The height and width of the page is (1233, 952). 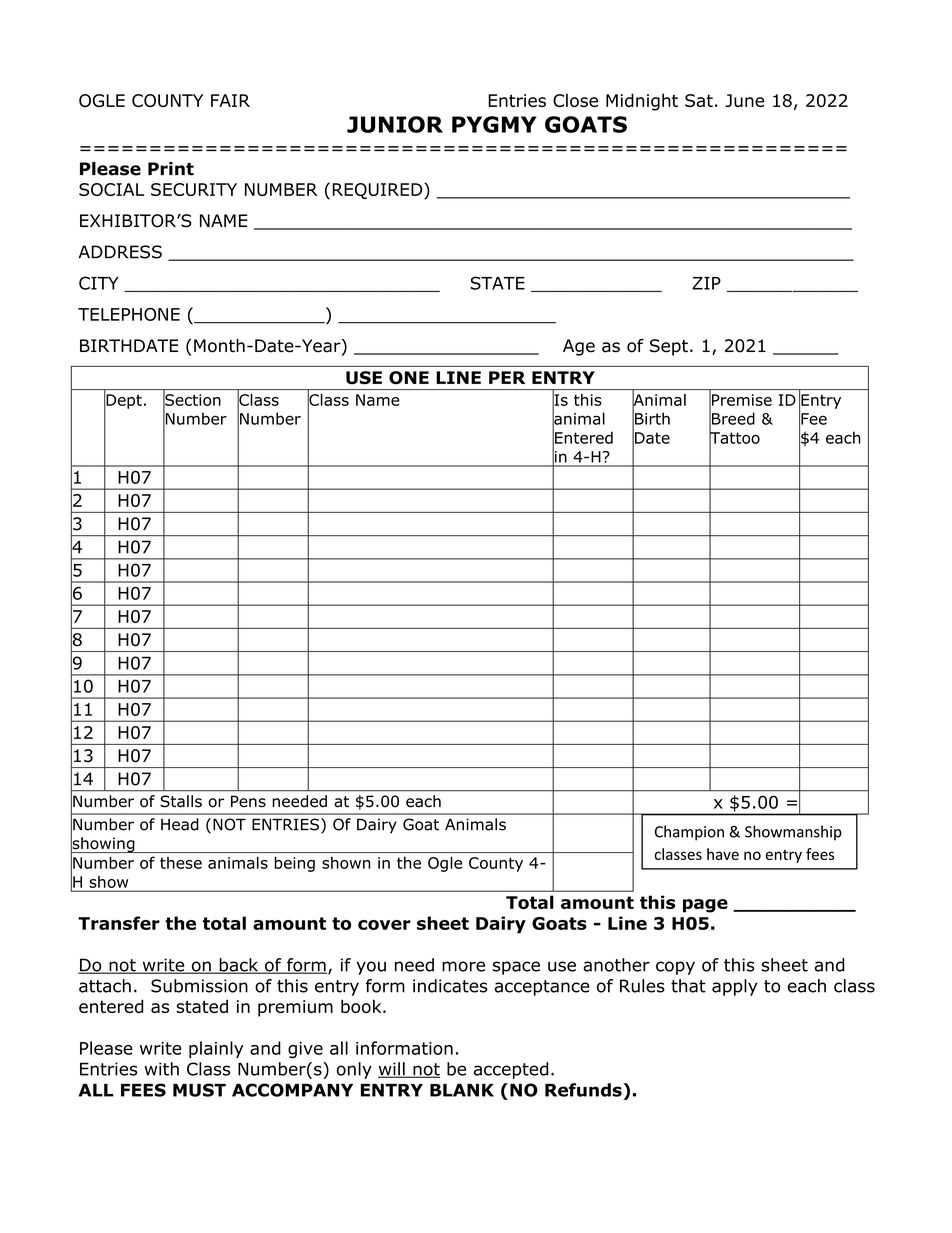 I want to click on Tattoo, so click(x=734, y=438).
